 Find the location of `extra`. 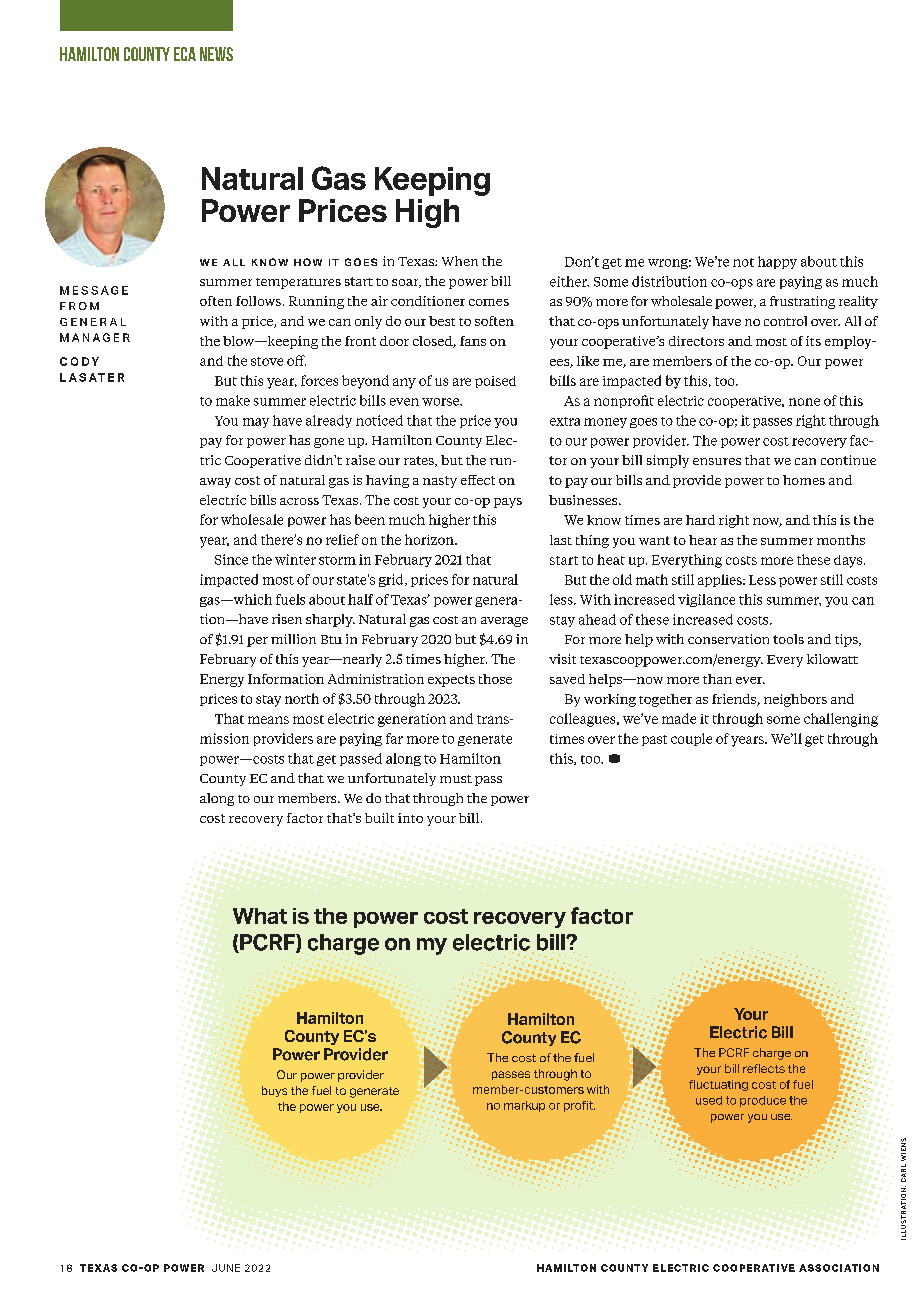

extra is located at coordinates (565, 421).
